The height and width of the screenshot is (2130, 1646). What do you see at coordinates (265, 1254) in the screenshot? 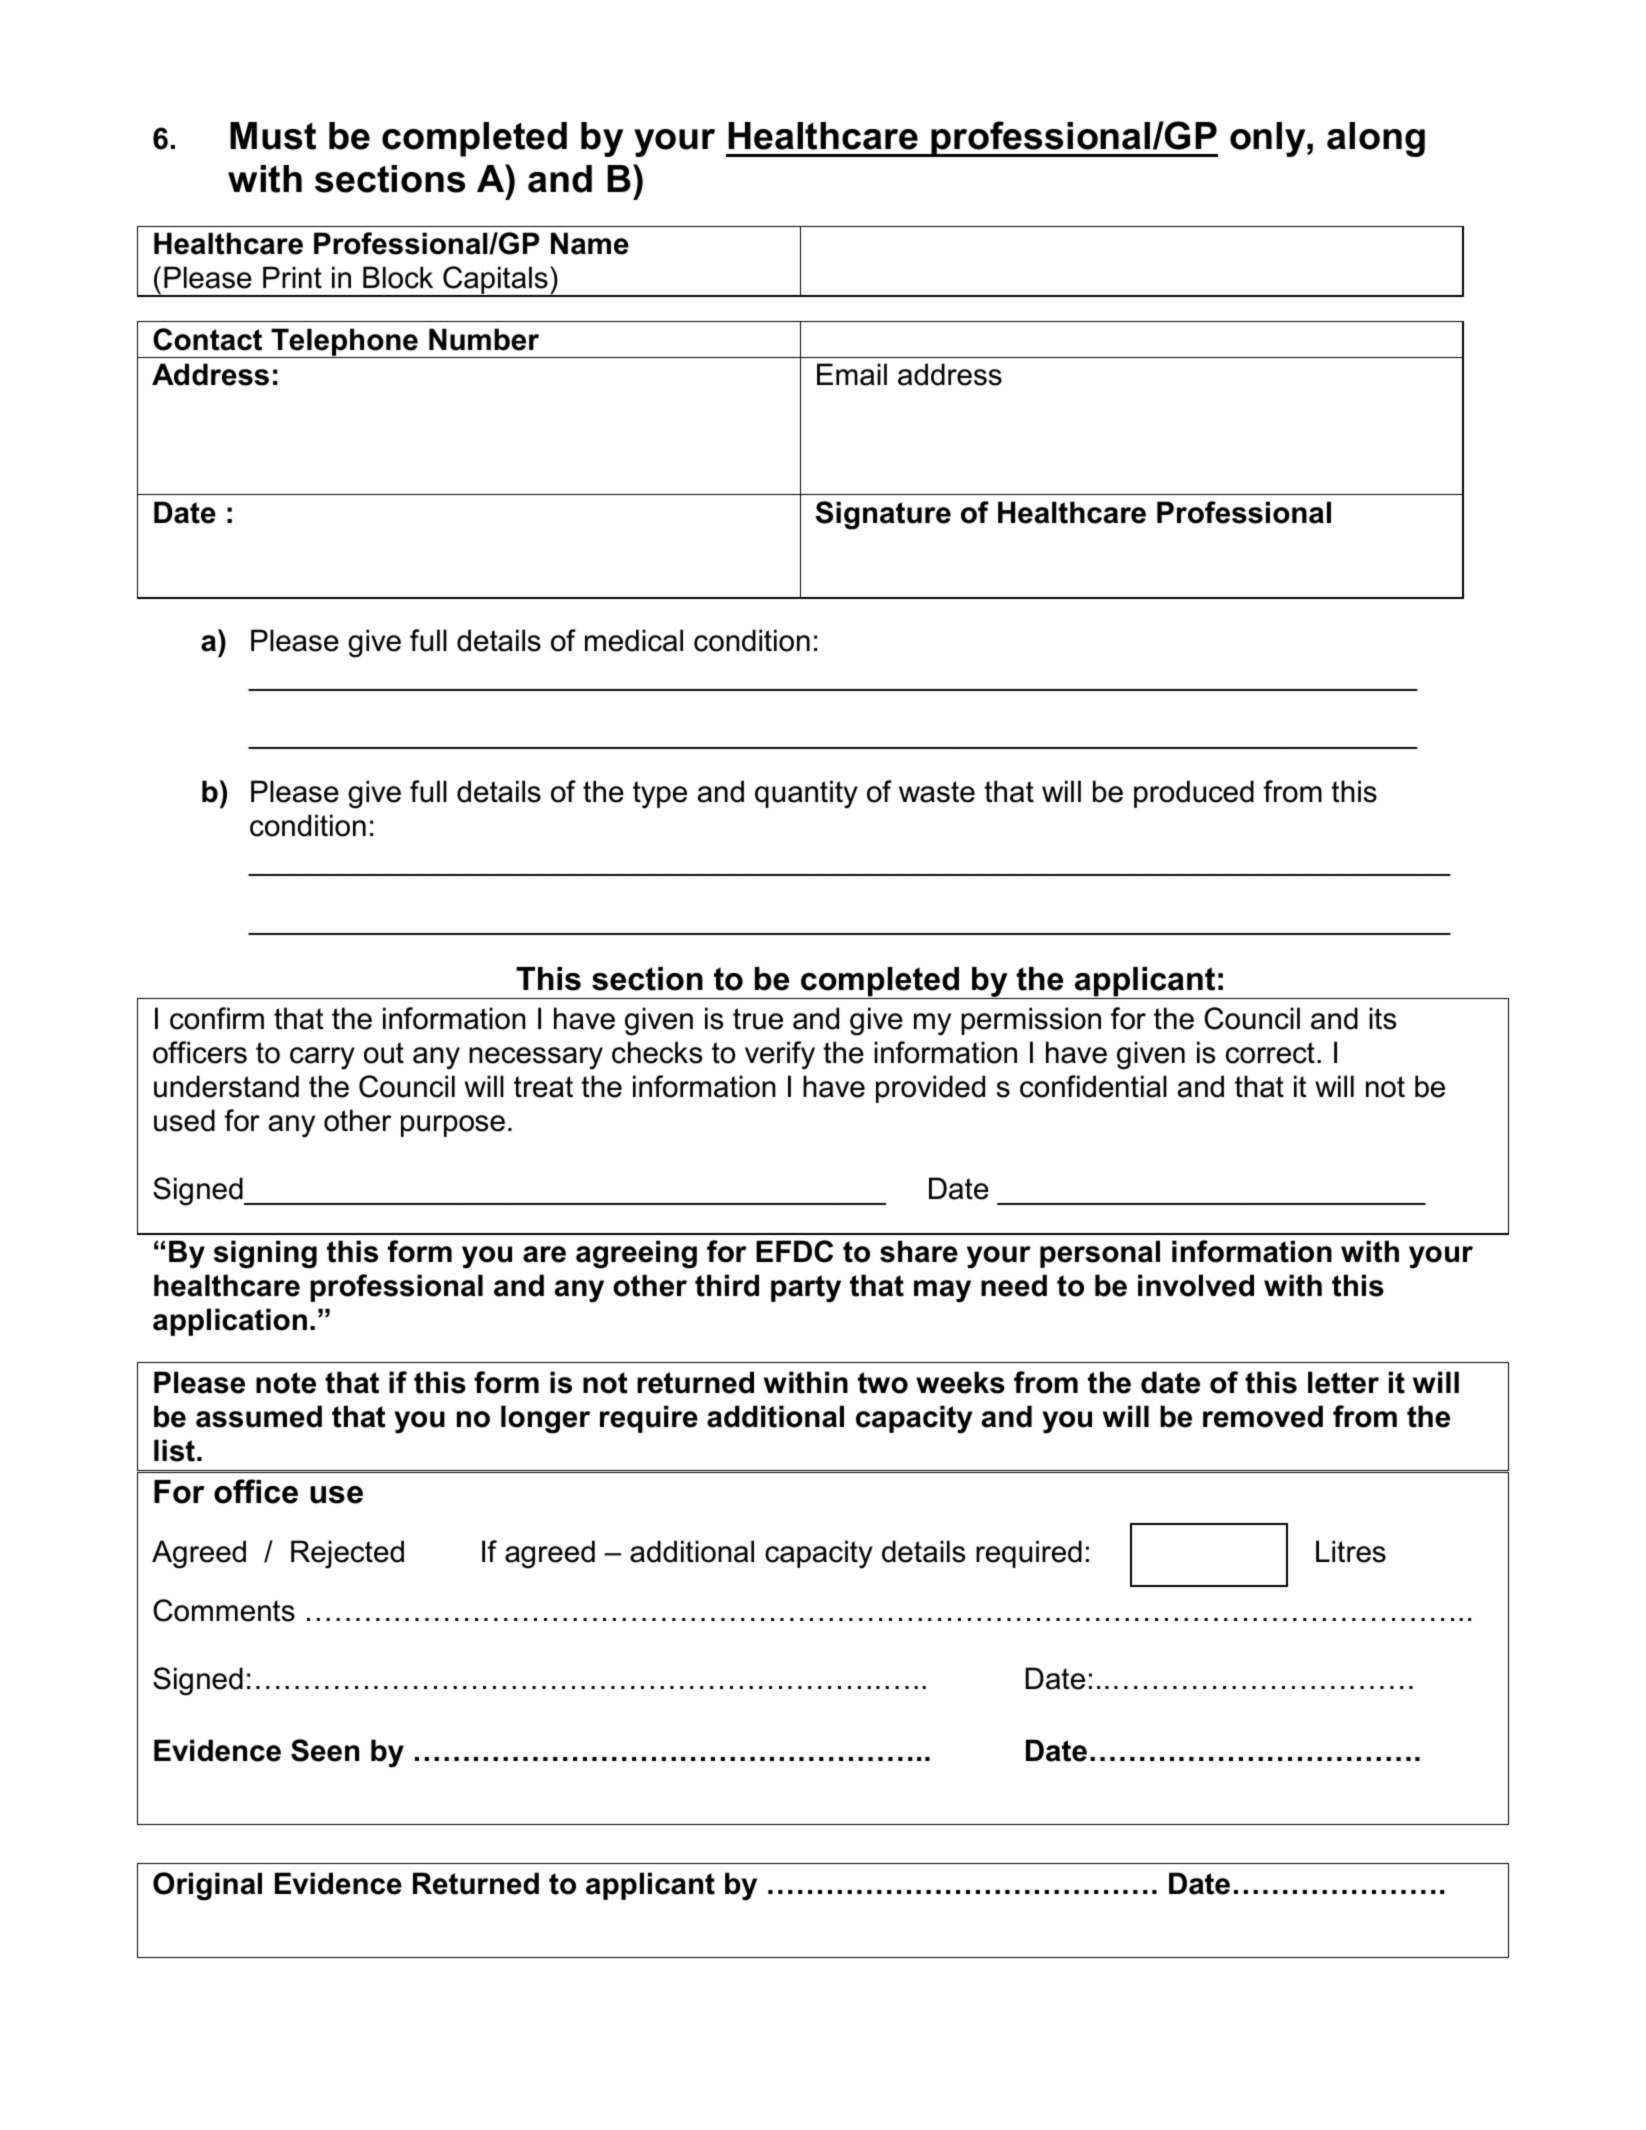
I see `signing` at bounding box center [265, 1254].
